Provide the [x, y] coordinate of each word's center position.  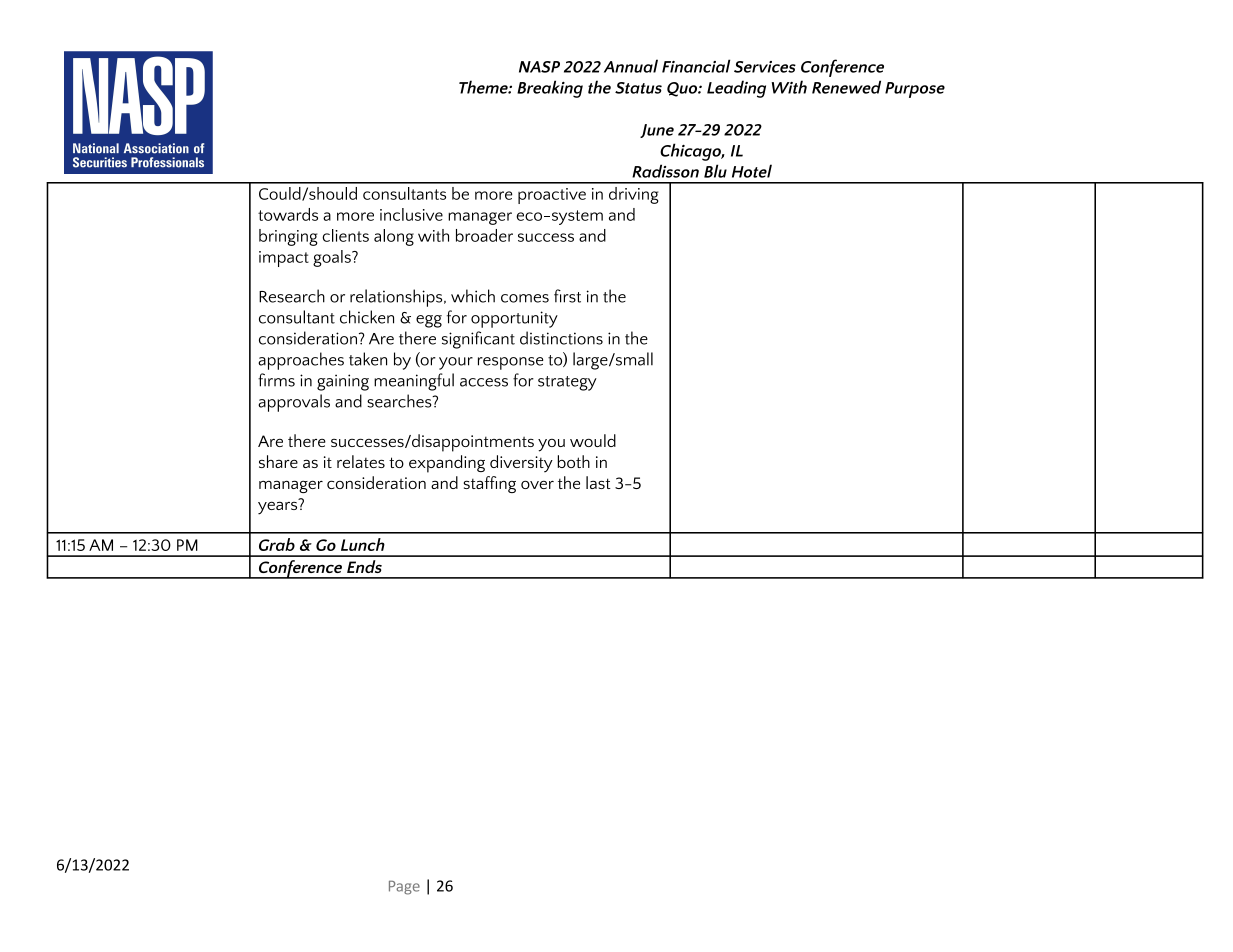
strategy [567, 383]
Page [404, 887]
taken [368, 359]
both [573, 461]
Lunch [363, 544]
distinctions [561, 338]
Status [638, 88]
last [598, 482]
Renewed [846, 87]
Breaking [550, 89]
